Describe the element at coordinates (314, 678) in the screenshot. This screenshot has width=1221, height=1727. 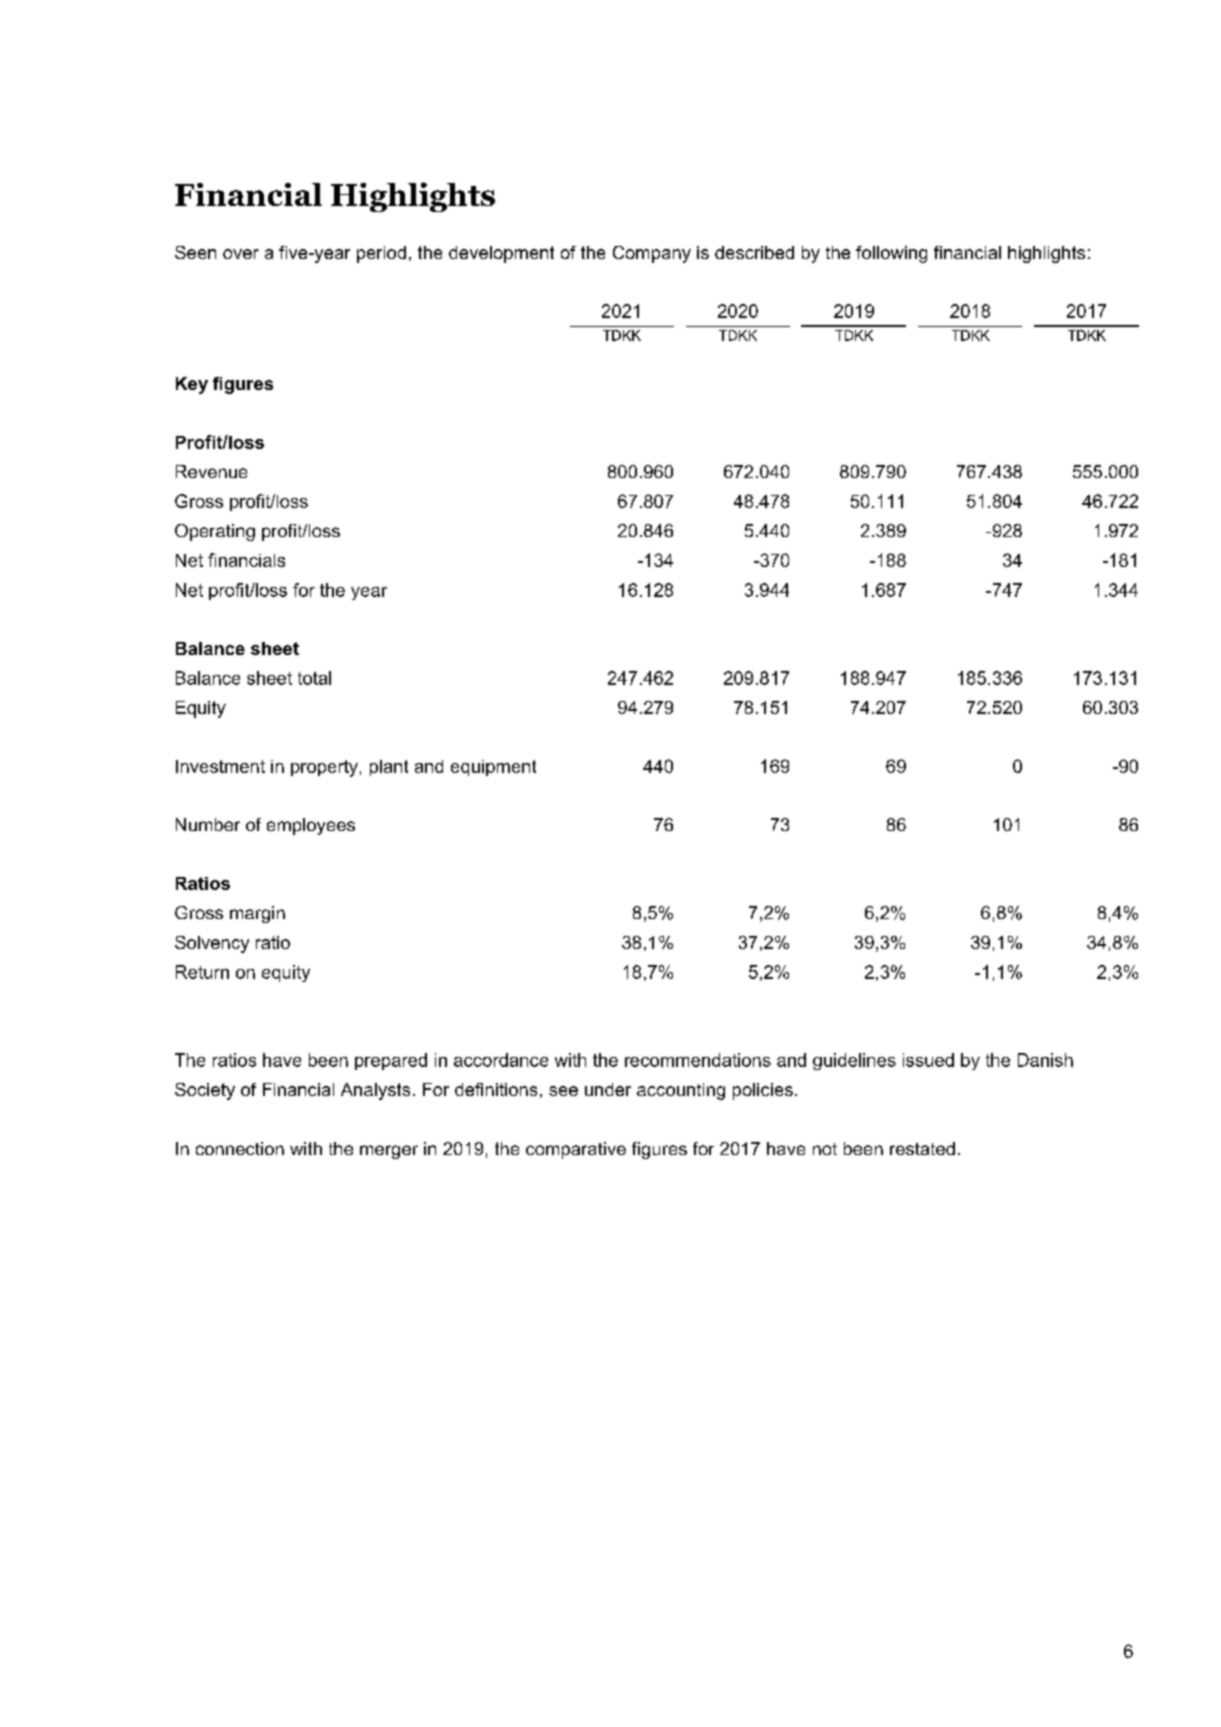
I see `total` at that location.
